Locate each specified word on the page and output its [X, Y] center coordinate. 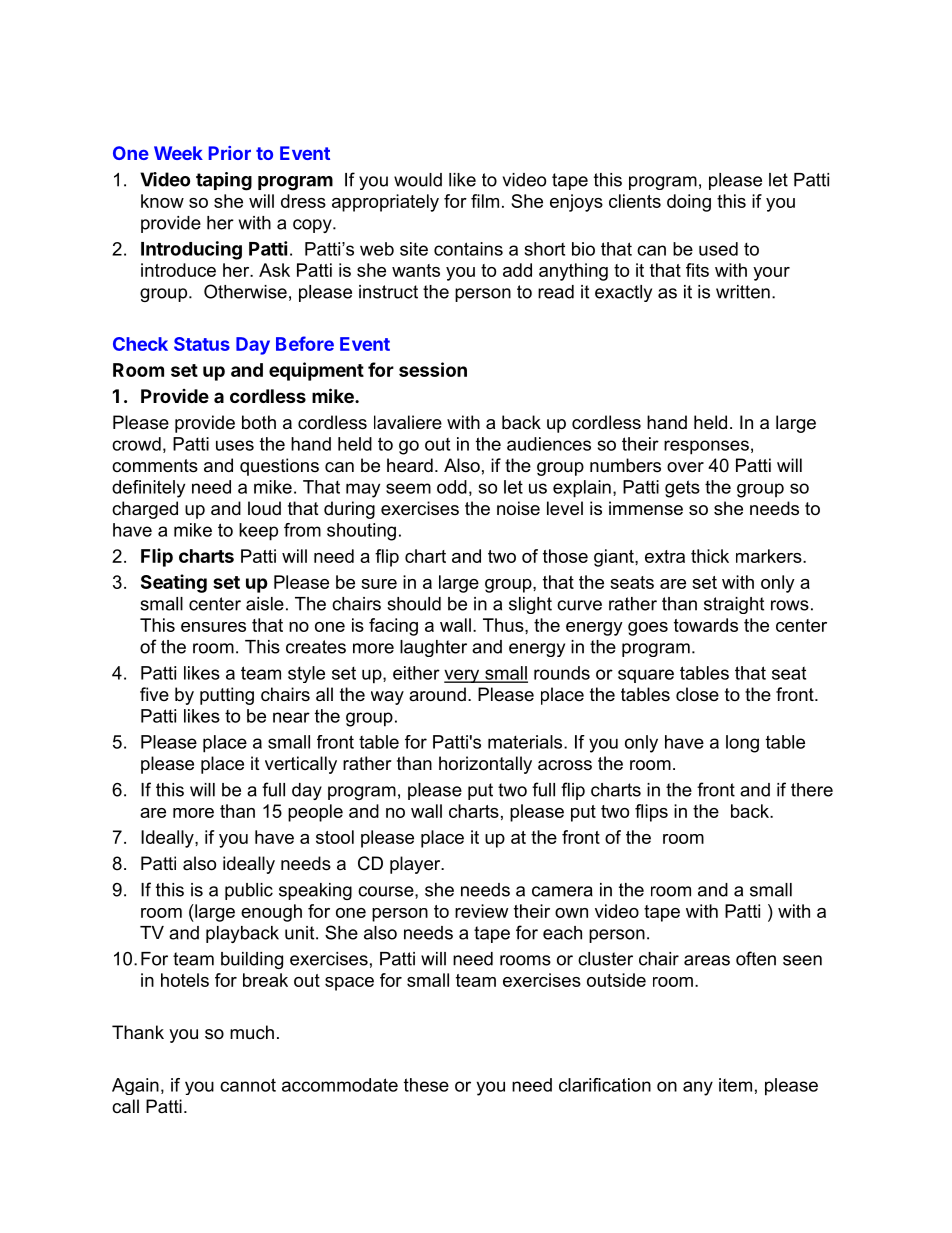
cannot [248, 1085]
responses [706, 447]
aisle [265, 604]
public [249, 891]
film [485, 201]
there [812, 790]
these [426, 1085]
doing [689, 203]
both [259, 422]
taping [224, 181]
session [433, 369]
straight [734, 605]
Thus [504, 625]
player [416, 865]
